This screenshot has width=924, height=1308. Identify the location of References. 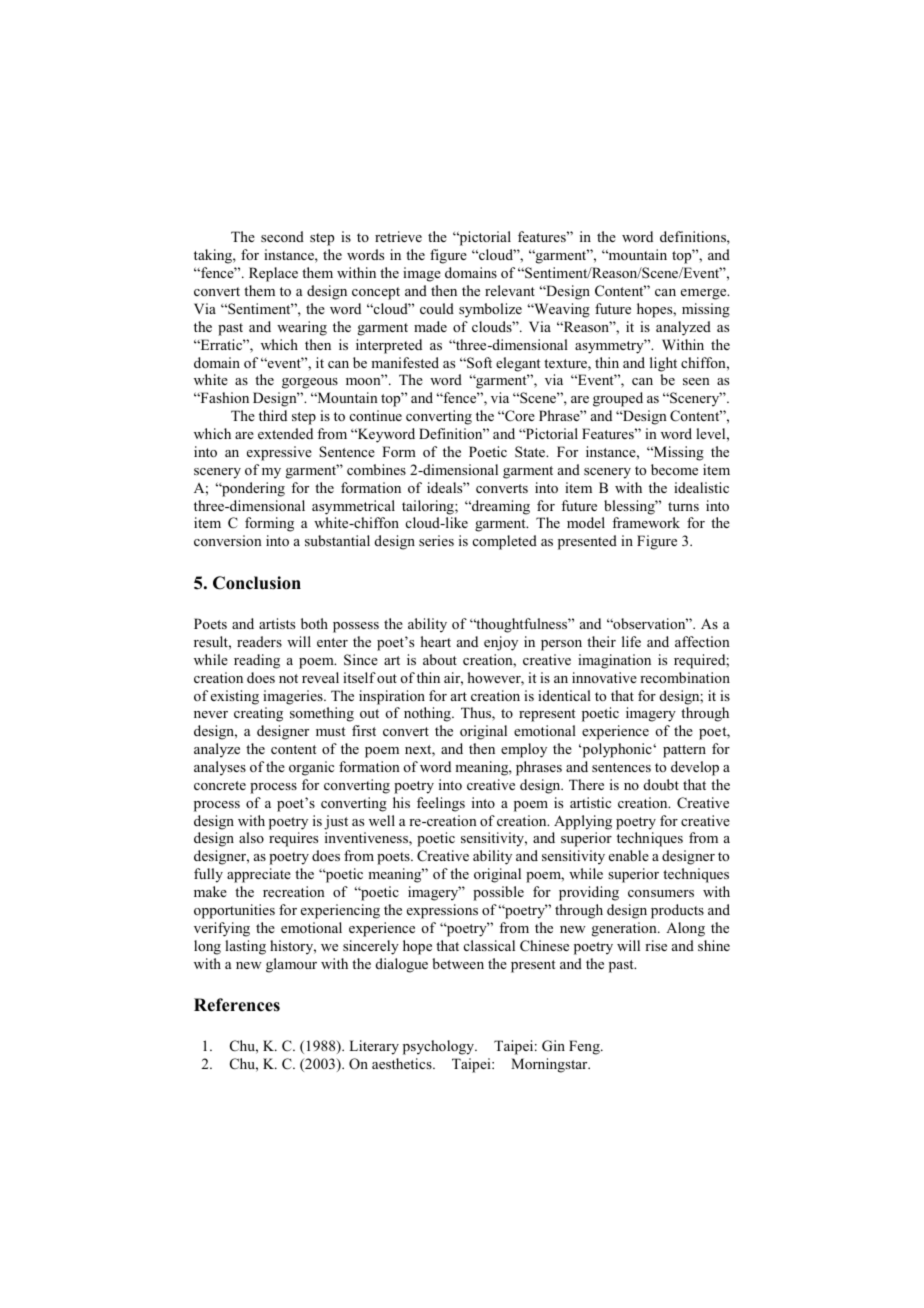
(237, 1005).
